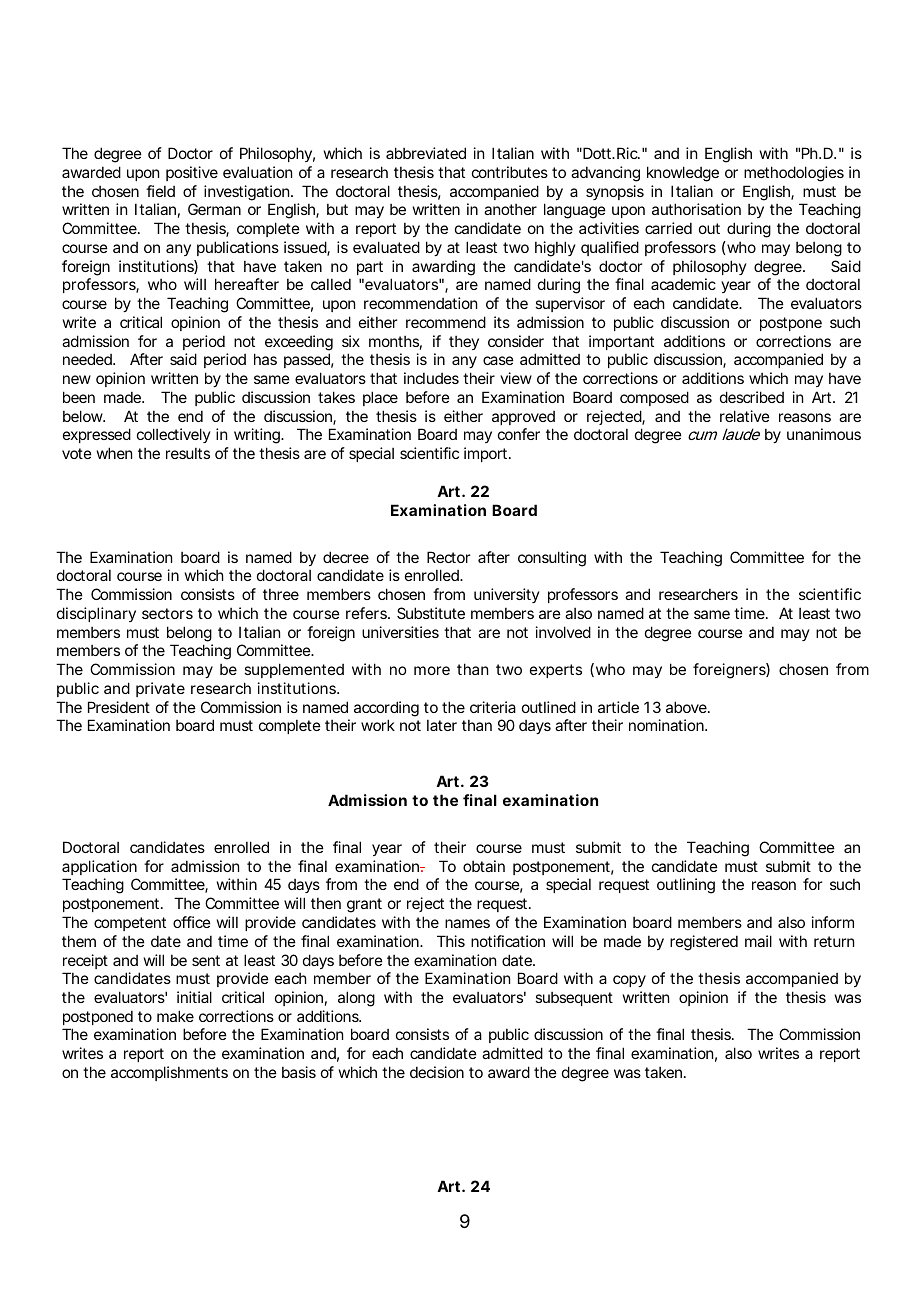 This document has width=924, height=1308. Describe the element at coordinates (687, 707) in the document. I see `above` at that location.
